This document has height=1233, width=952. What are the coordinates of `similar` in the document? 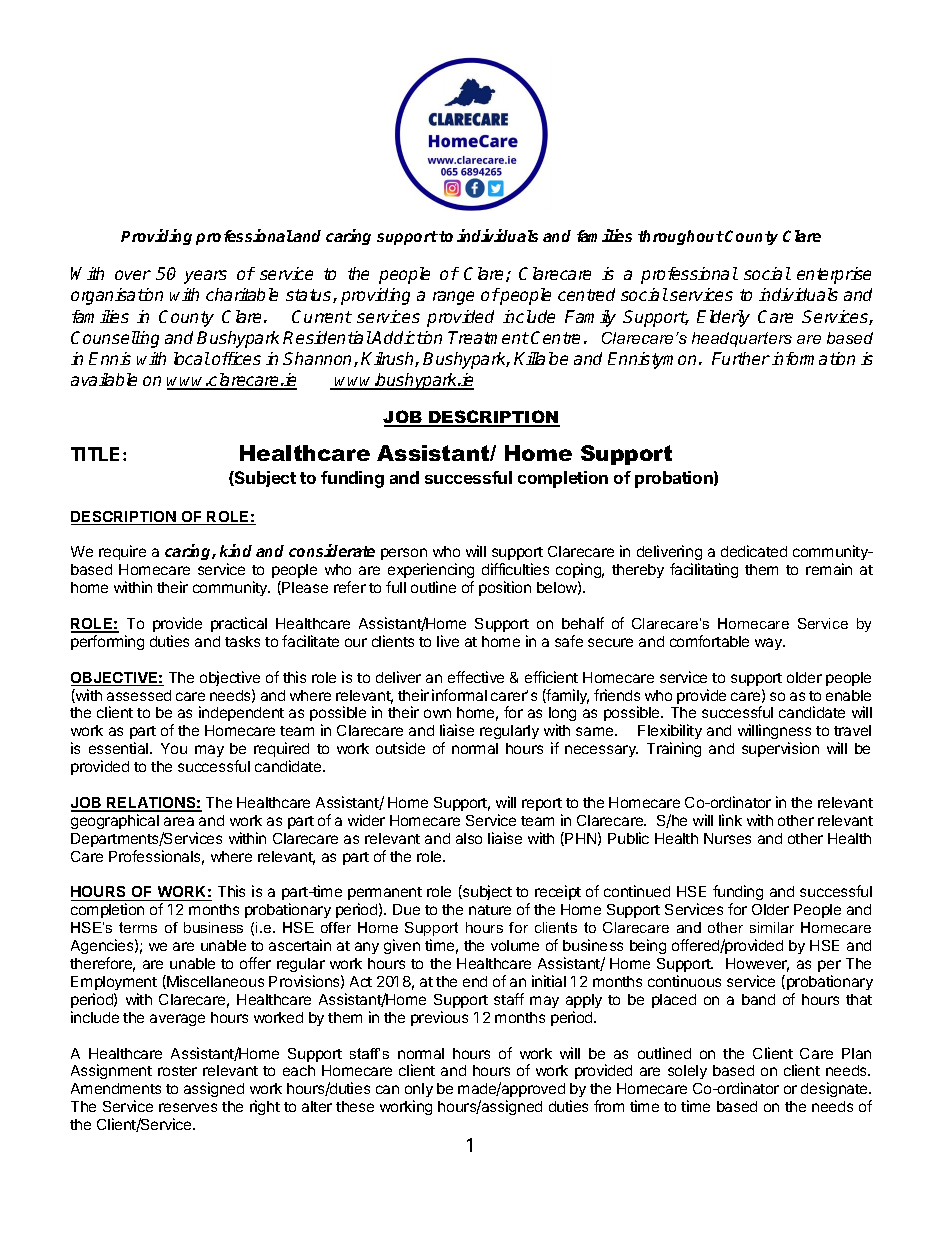 It's located at (772, 927).
